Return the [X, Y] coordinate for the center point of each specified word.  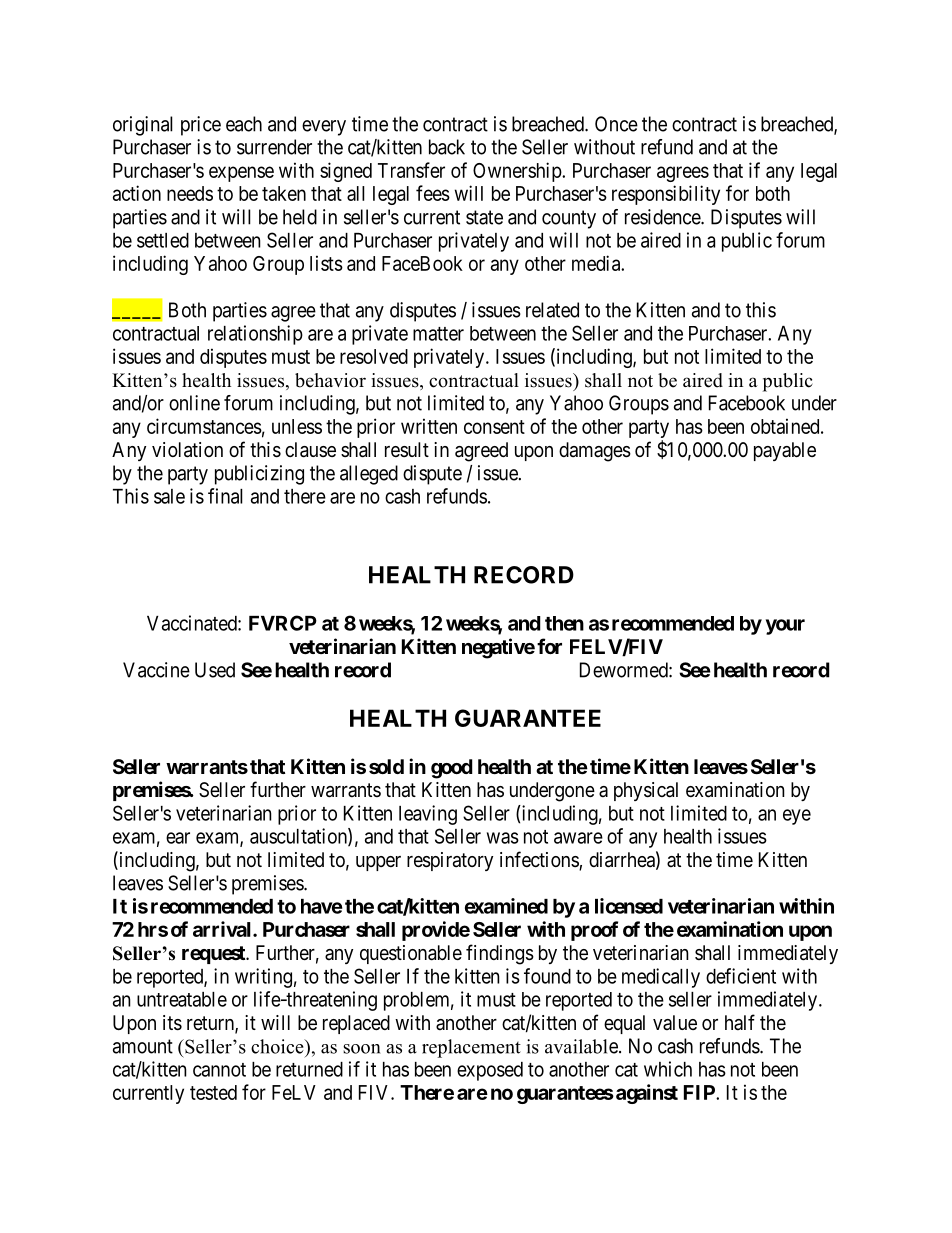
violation [187, 450]
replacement [471, 1048]
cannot [219, 1070]
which [668, 1069]
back [447, 147]
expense [241, 174]
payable [785, 451]
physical [646, 791]
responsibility [666, 195]
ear [178, 838]
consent [494, 427]
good [452, 769]
